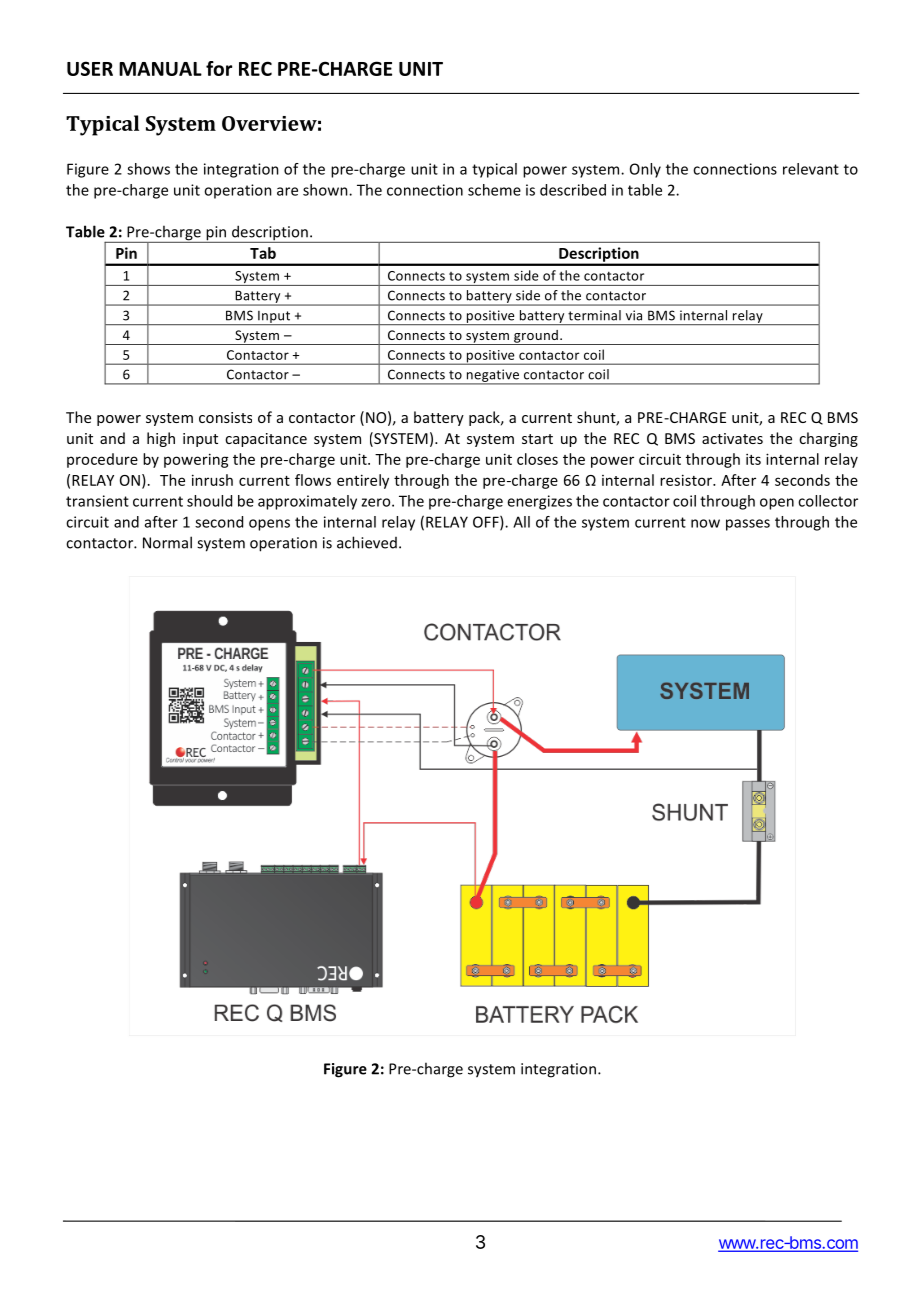 The image size is (924, 1308). I want to click on described, so click(573, 190).
